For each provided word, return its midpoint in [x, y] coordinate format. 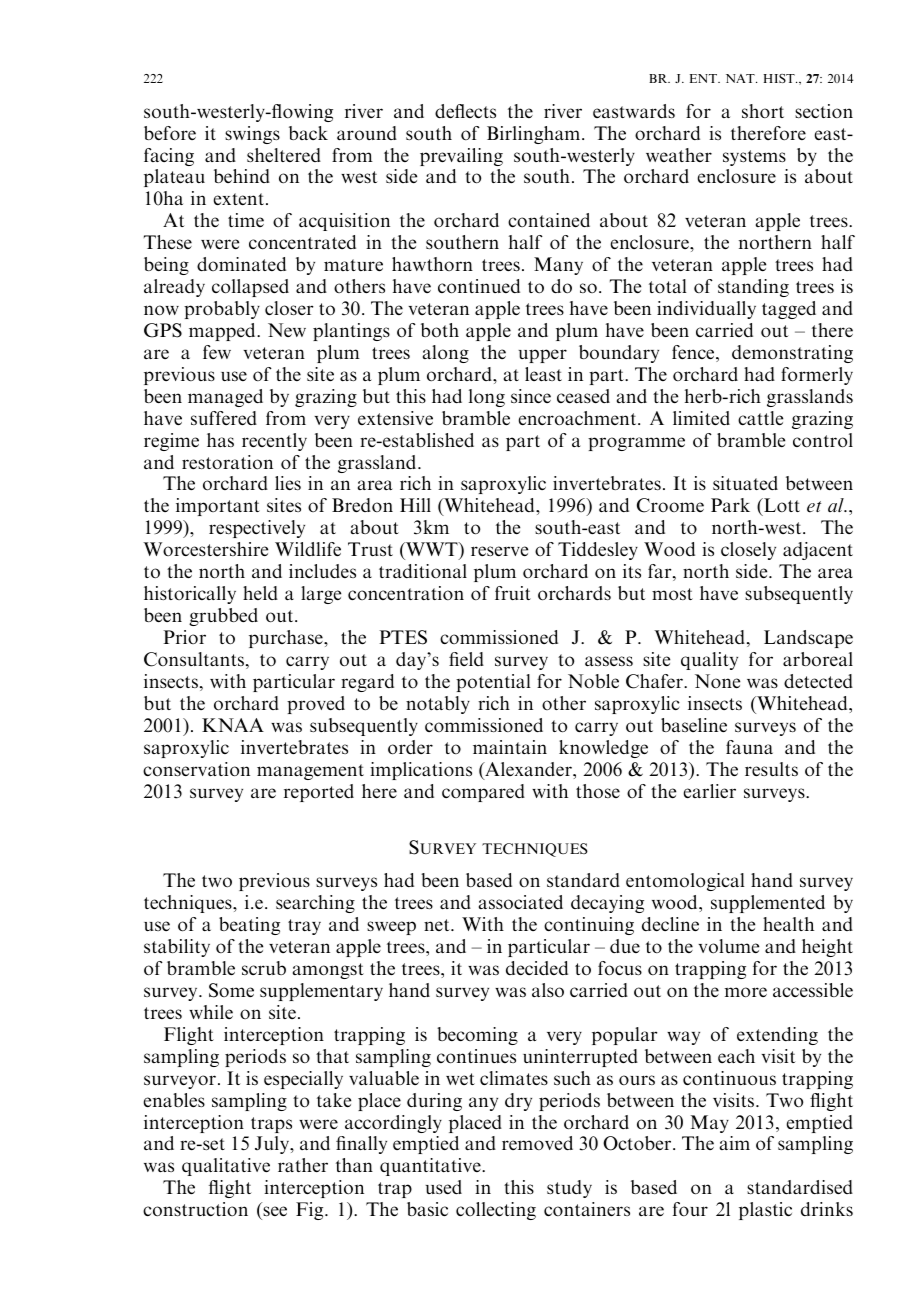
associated [521, 902]
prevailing [461, 157]
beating [249, 926]
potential [493, 683]
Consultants [194, 659]
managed [225, 398]
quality [709, 661]
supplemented [768, 904]
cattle [760, 418]
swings [252, 135]
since [531, 396]
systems [754, 158]
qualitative [226, 1167]
